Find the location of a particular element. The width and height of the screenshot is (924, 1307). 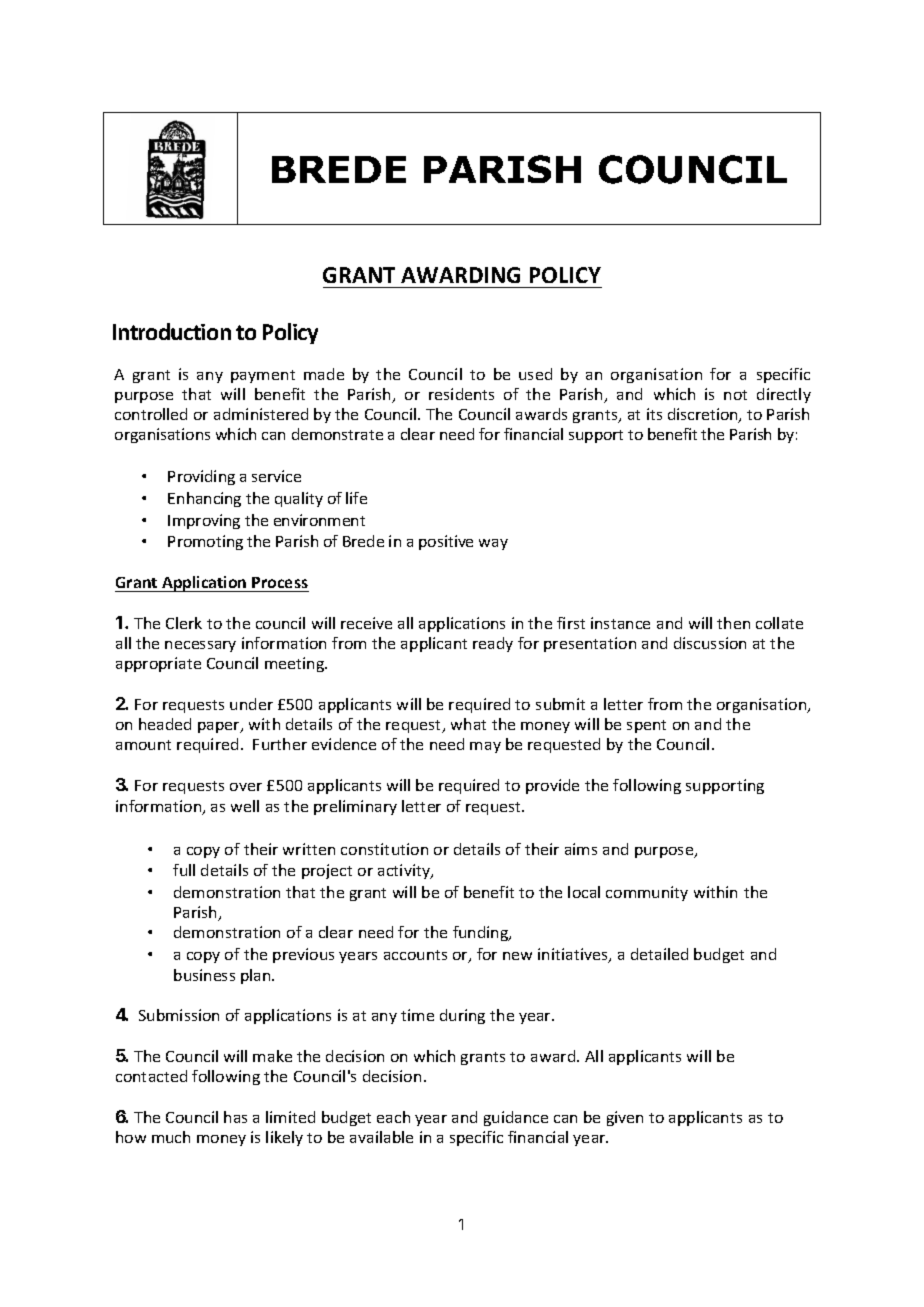

has is located at coordinates (235, 1117).
